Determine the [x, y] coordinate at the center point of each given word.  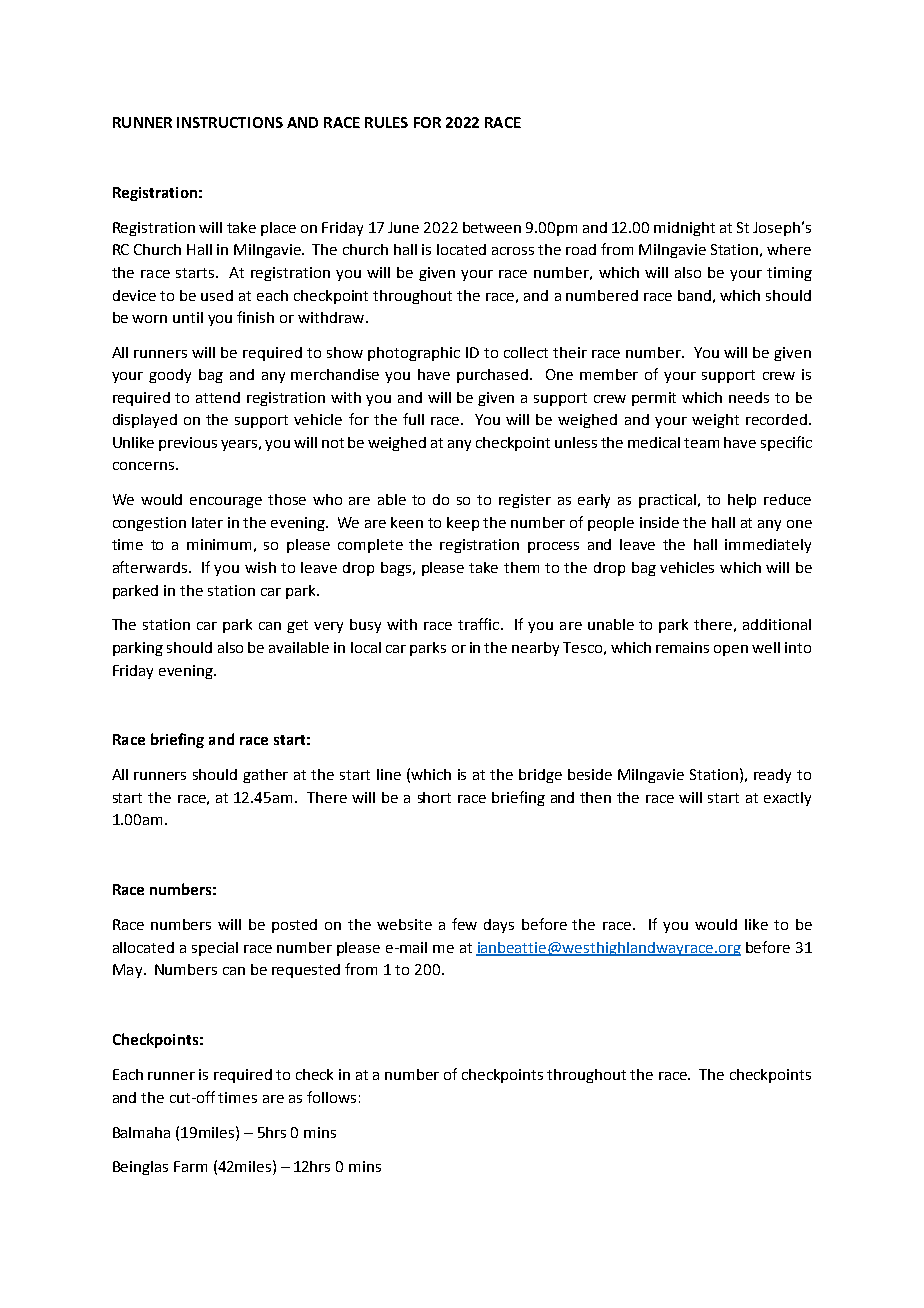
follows [331, 1097]
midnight [684, 229]
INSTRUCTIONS [230, 122]
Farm [190, 1166]
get [297, 626]
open [731, 650]
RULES [386, 122]
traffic [478, 624]
